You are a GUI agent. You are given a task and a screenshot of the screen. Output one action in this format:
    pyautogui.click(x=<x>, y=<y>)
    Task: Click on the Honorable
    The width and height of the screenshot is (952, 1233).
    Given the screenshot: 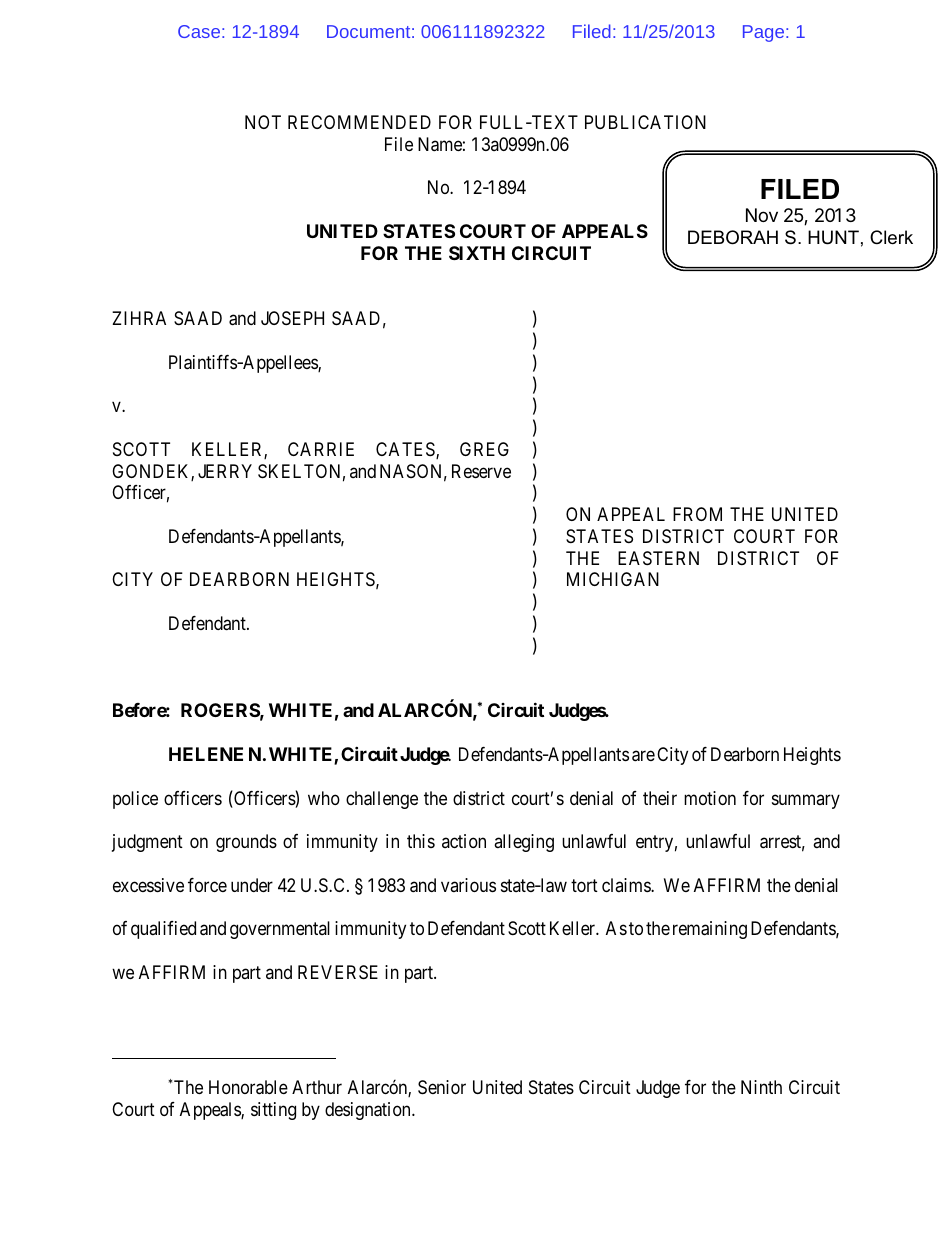 What is the action you would take?
    pyautogui.click(x=248, y=1087)
